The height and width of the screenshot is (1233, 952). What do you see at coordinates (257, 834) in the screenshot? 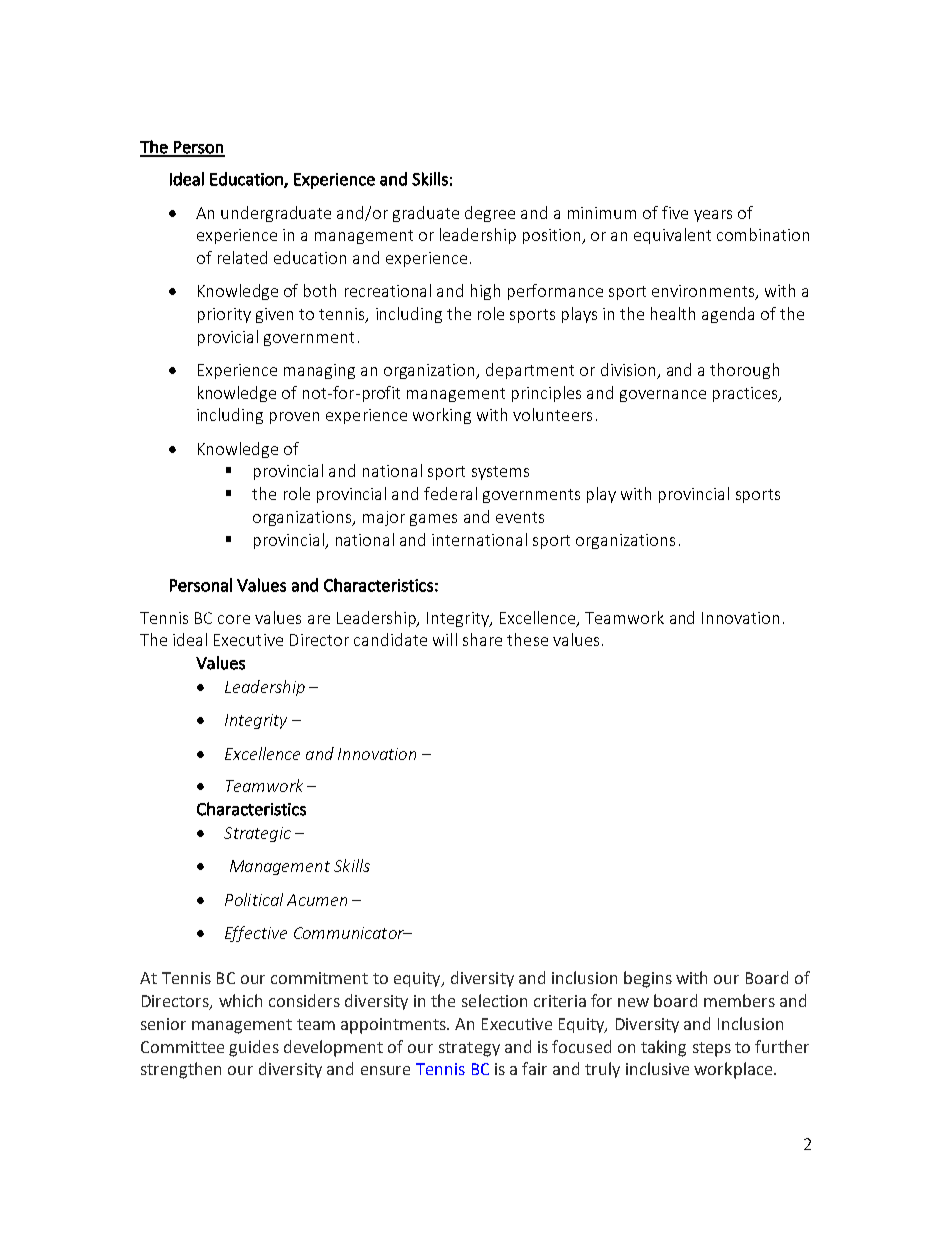
I see `Strategic` at bounding box center [257, 834].
